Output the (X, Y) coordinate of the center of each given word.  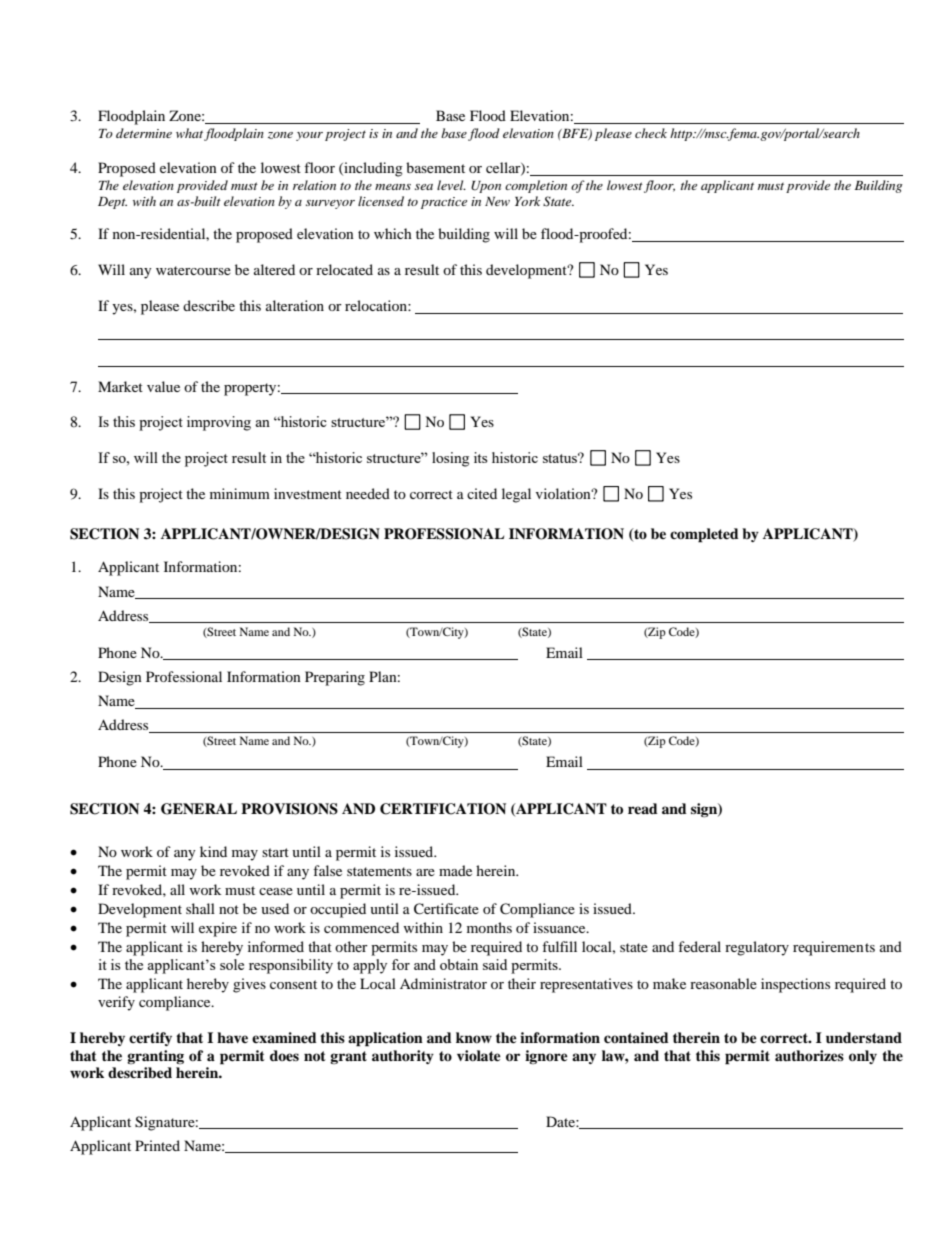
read (643, 808)
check (651, 133)
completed (704, 535)
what (189, 133)
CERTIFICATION (443, 809)
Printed (157, 1145)
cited (482, 493)
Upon (486, 187)
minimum (240, 493)
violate (479, 1055)
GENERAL (199, 809)
